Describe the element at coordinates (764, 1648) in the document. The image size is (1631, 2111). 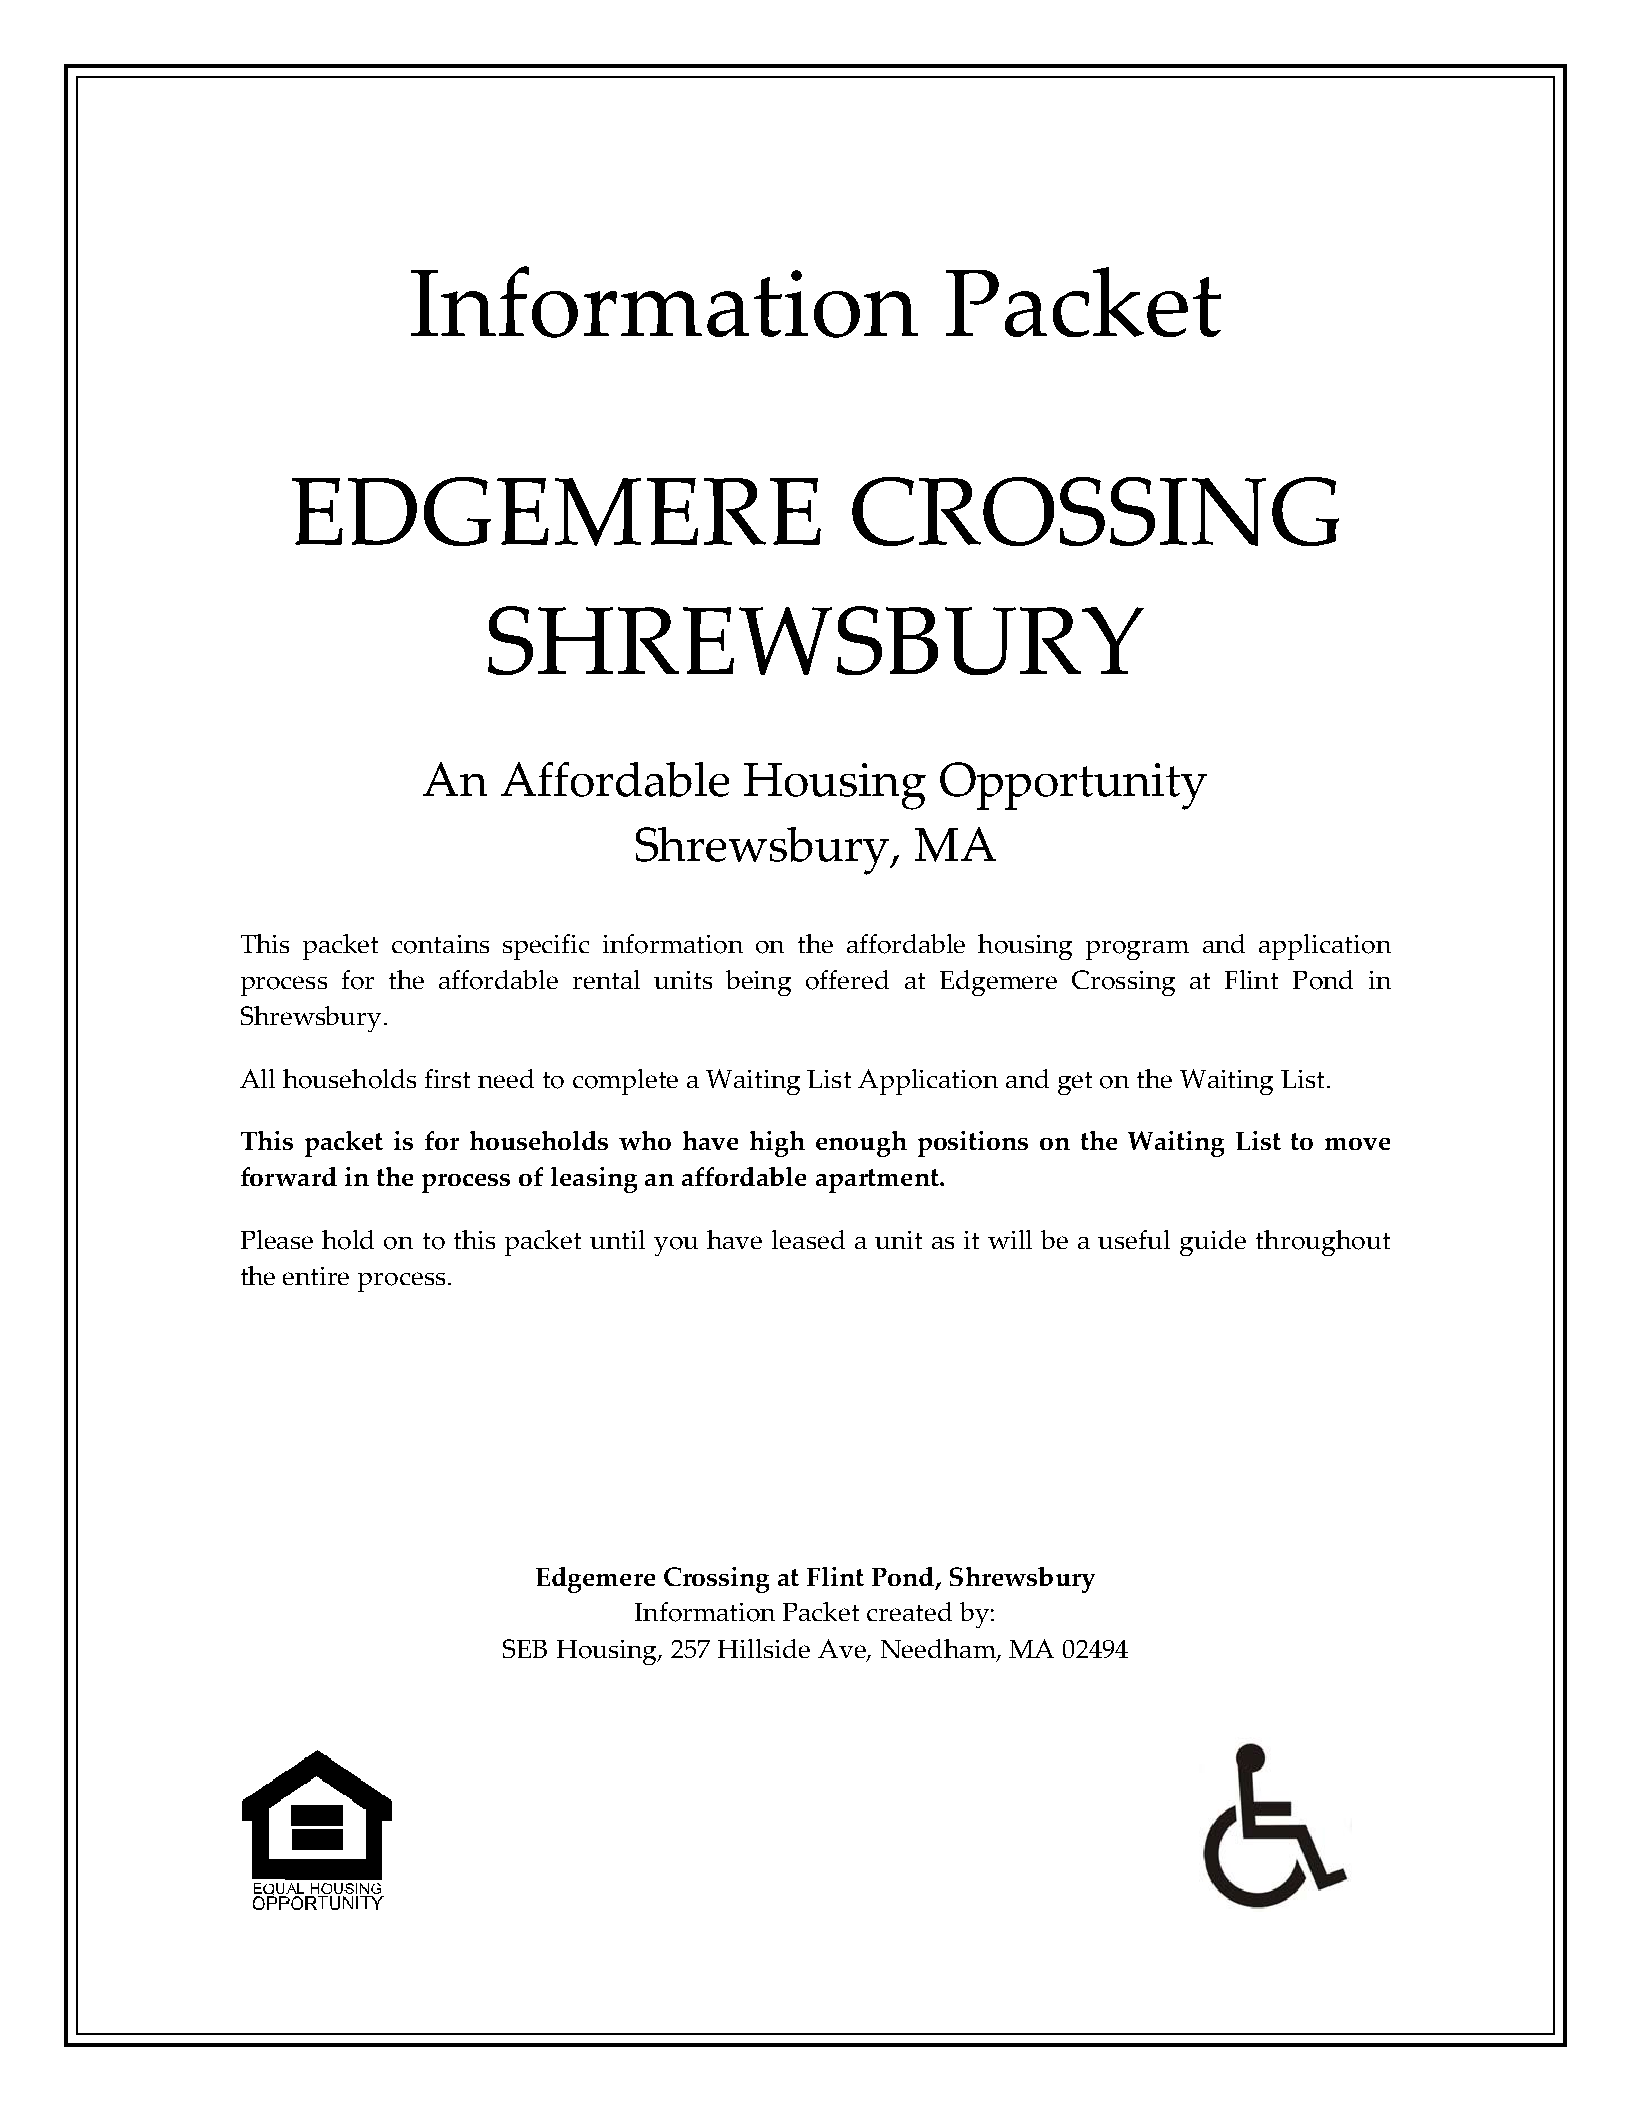
I see `Hillside` at that location.
